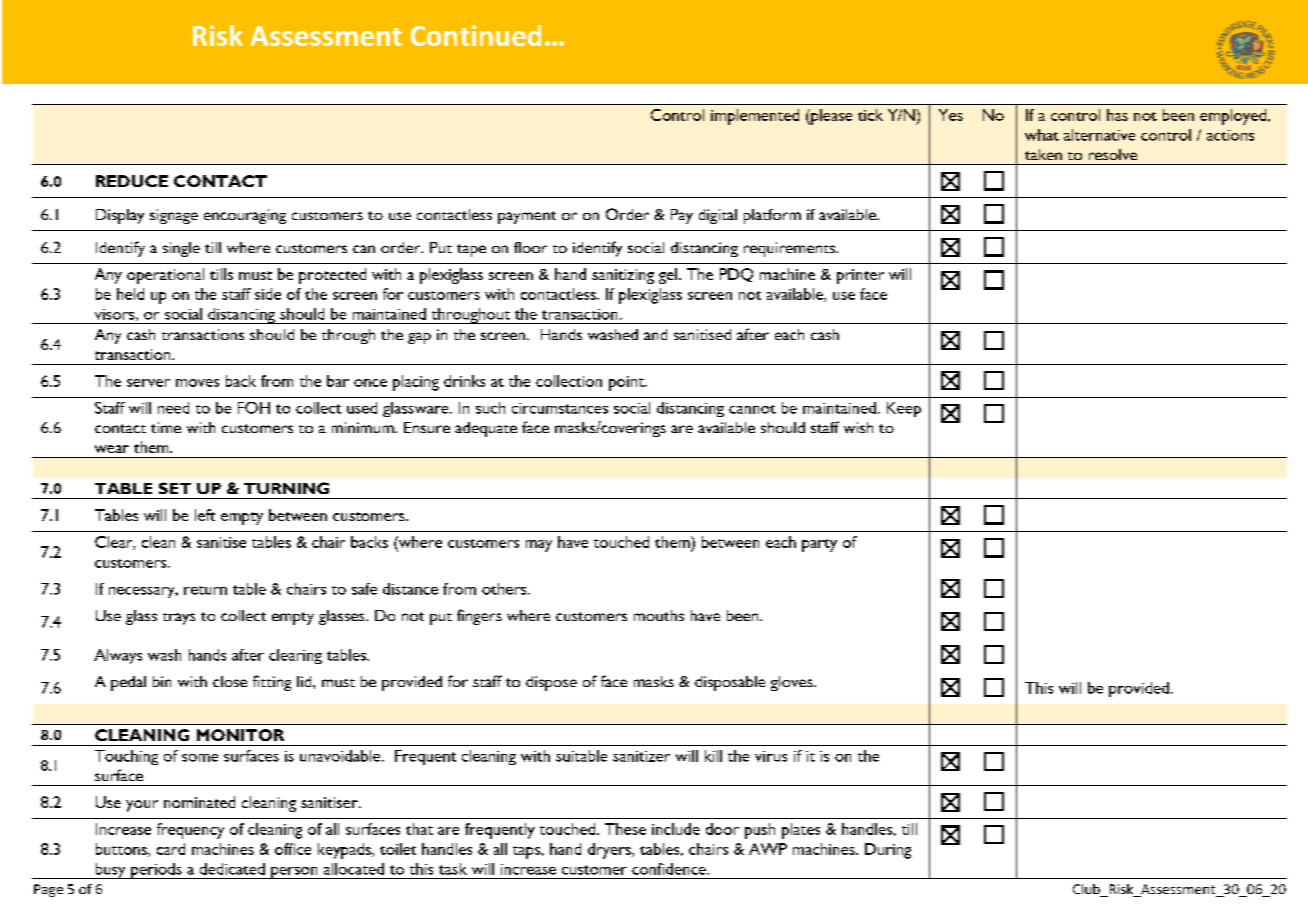  I want to click on signage, so click(174, 216).
